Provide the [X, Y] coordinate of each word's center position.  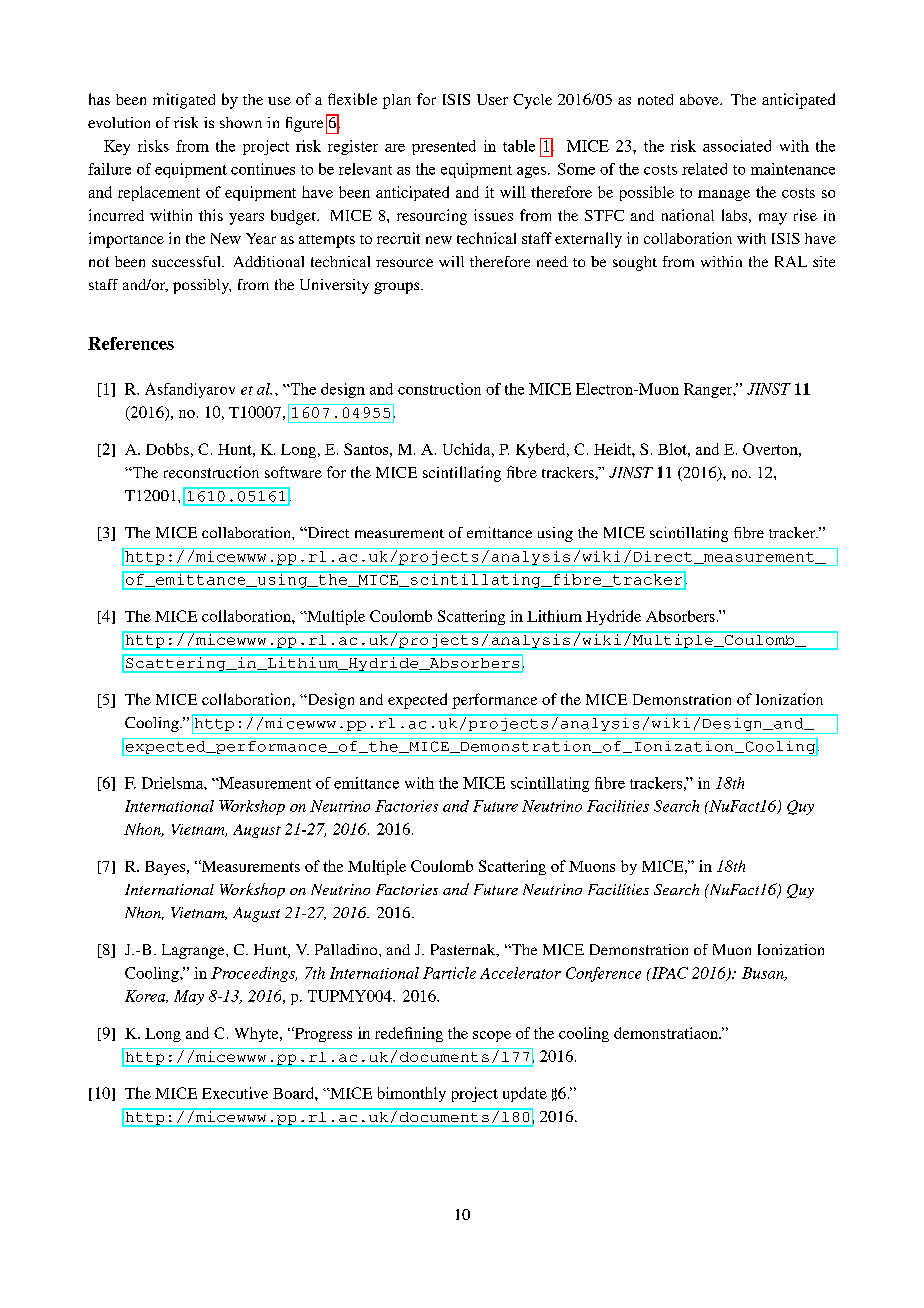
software [293, 472]
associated [737, 146]
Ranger [709, 390]
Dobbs [167, 449]
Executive [235, 1093]
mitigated [184, 101]
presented [444, 147]
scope [492, 1036]
